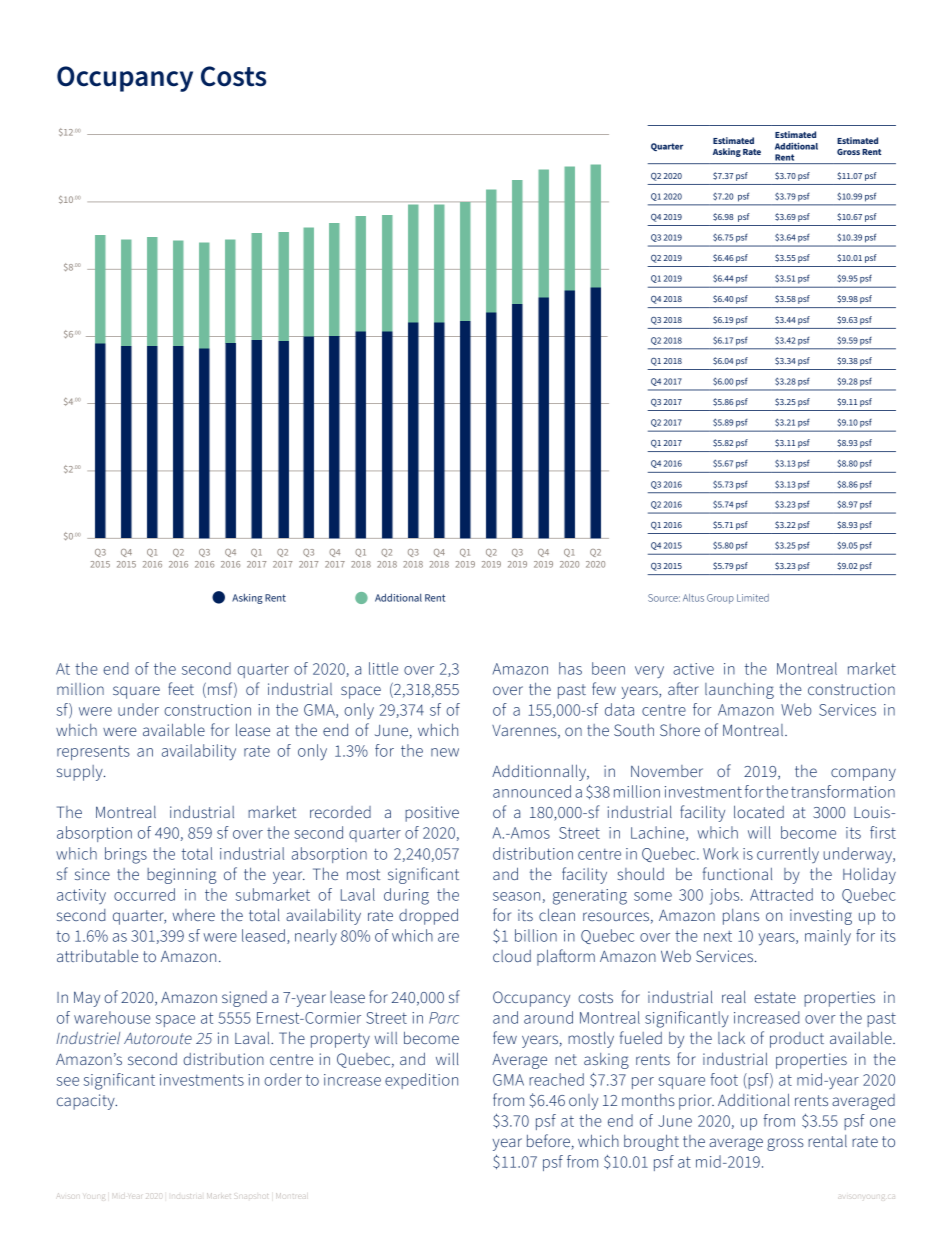 This screenshot has height=1233, width=952. I want to click on located, so click(759, 811).
